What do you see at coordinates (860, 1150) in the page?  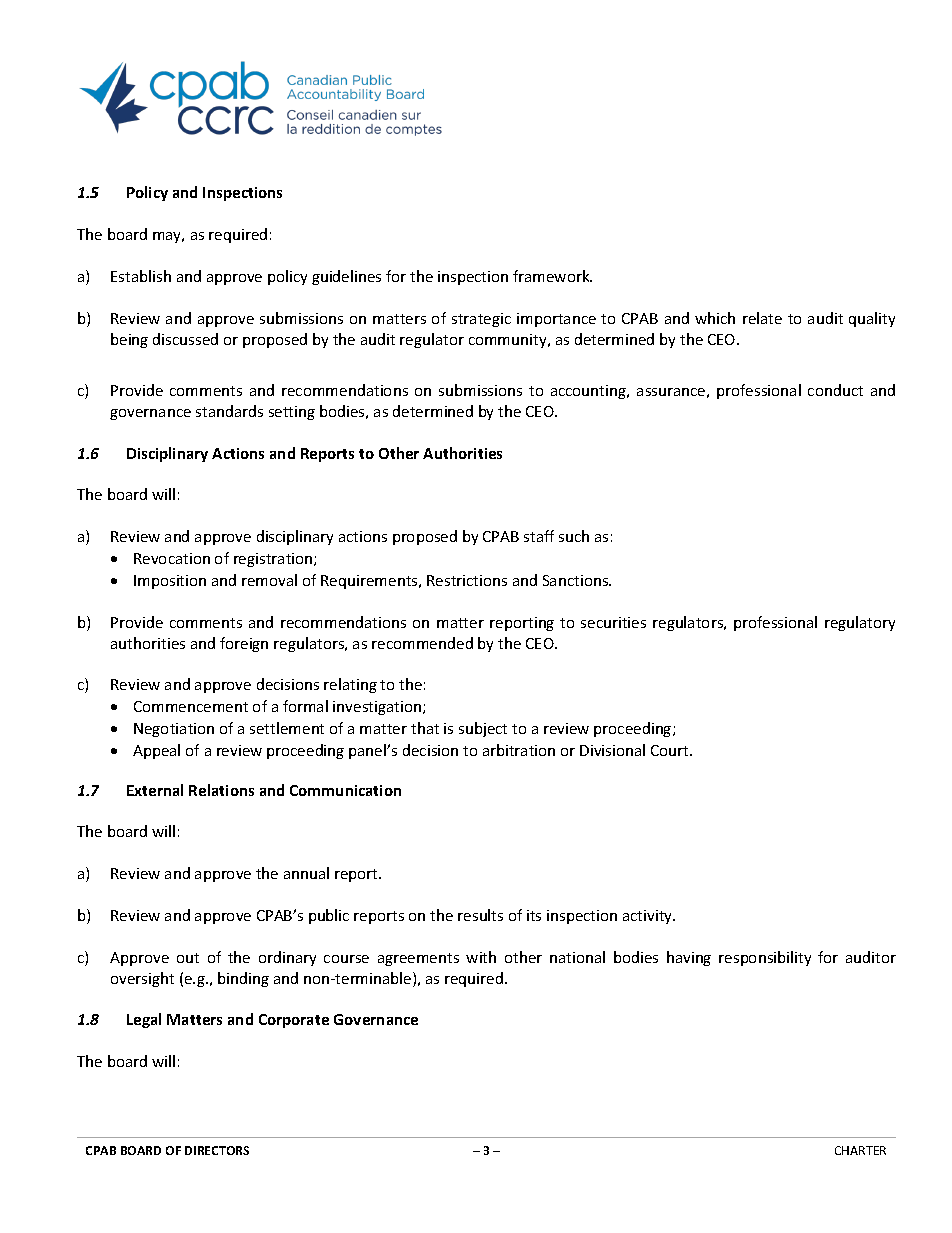 I see `CHARTER` at bounding box center [860, 1150].
